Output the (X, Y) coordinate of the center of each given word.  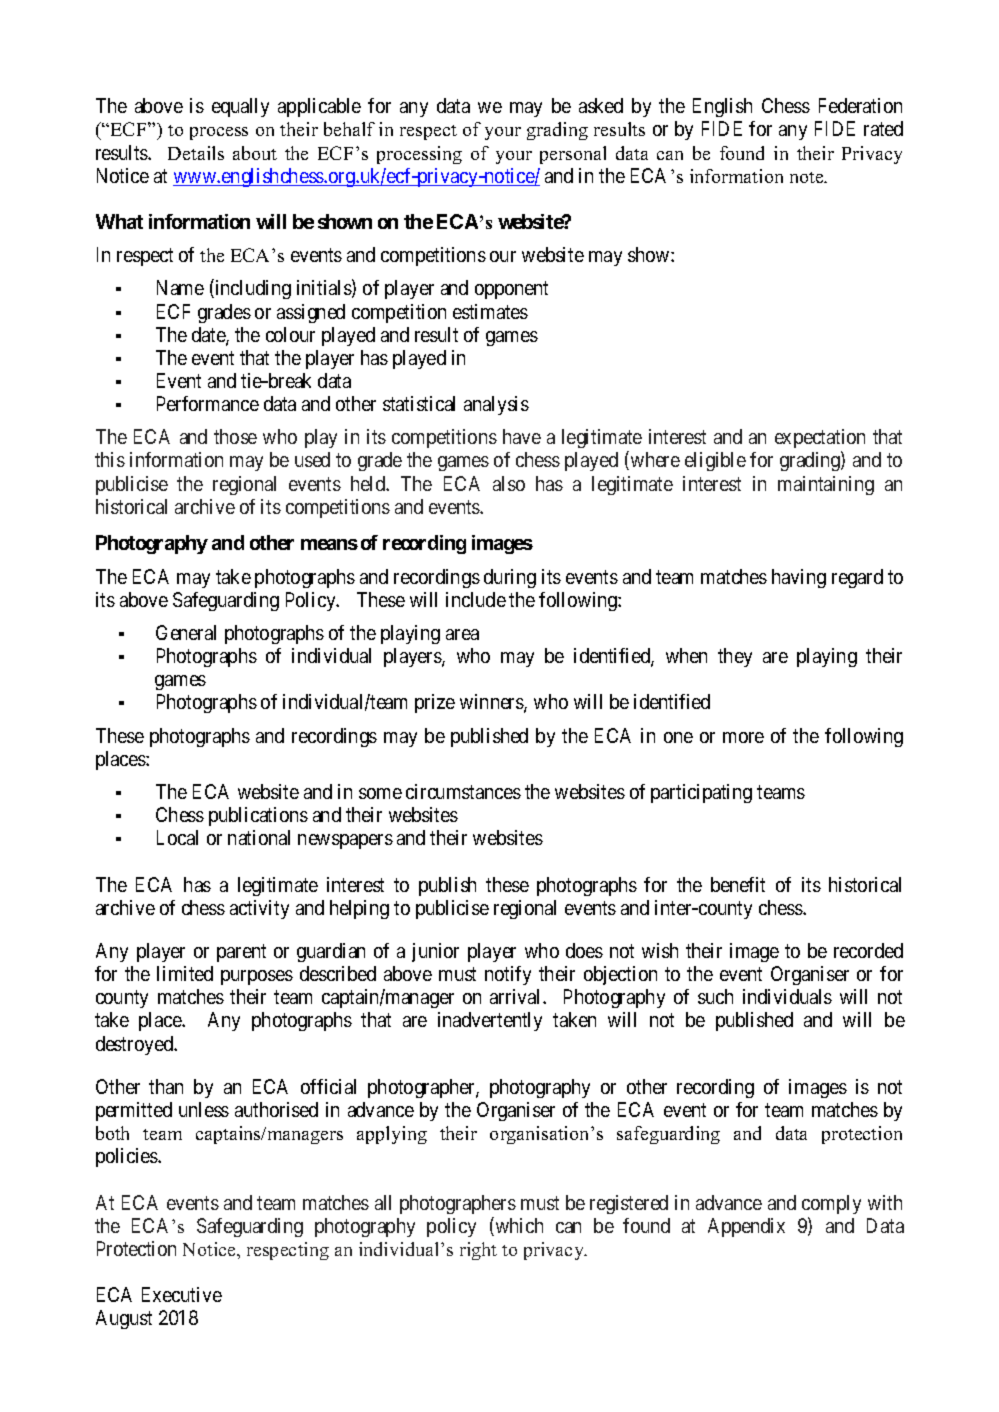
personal (573, 155)
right (478, 1251)
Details (196, 153)
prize (435, 703)
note (808, 177)
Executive (182, 1294)
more (743, 737)
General (186, 632)
